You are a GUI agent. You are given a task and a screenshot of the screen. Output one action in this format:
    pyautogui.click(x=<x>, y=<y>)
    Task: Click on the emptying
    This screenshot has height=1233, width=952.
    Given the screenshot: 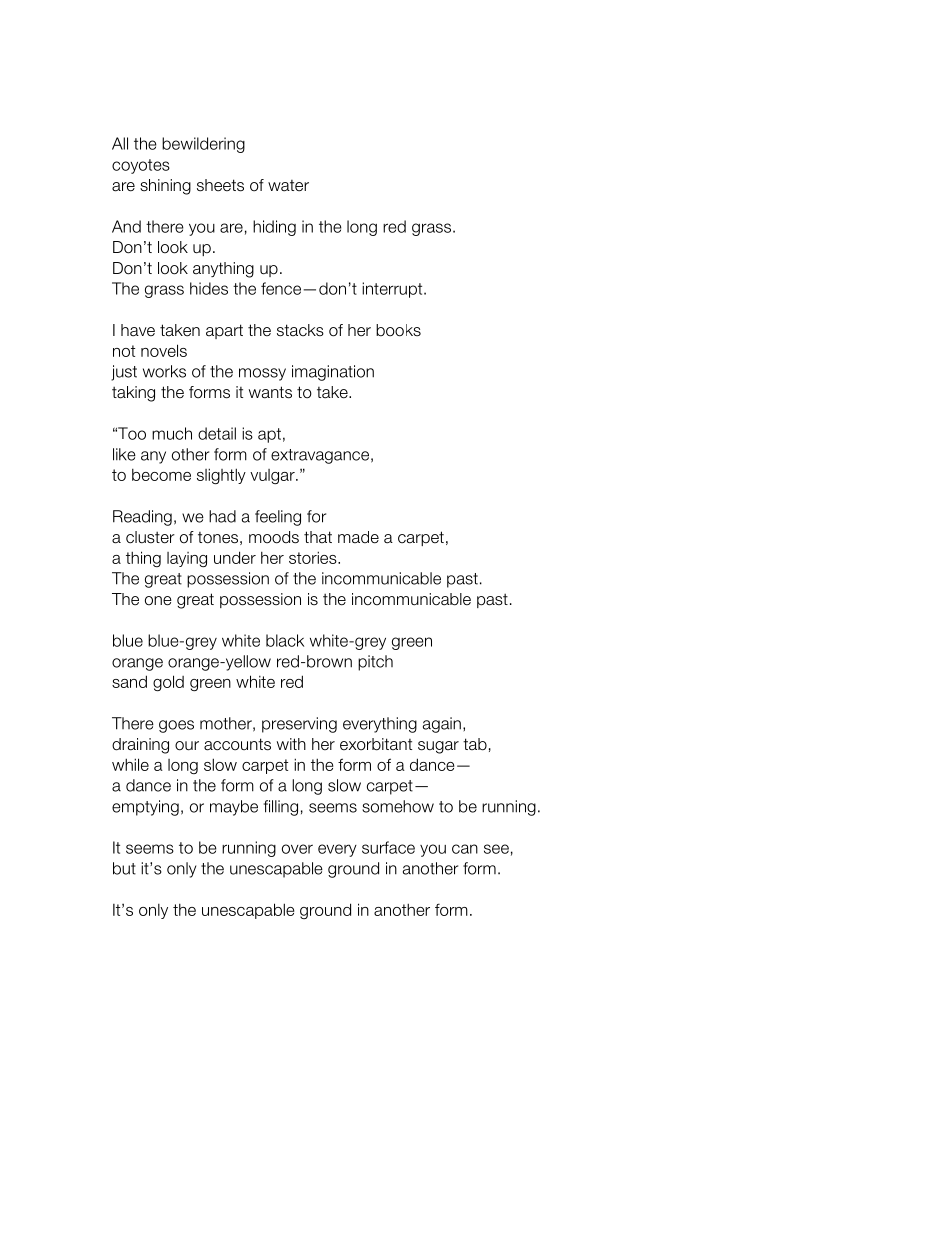 What is the action you would take?
    pyautogui.click(x=145, y=808)
